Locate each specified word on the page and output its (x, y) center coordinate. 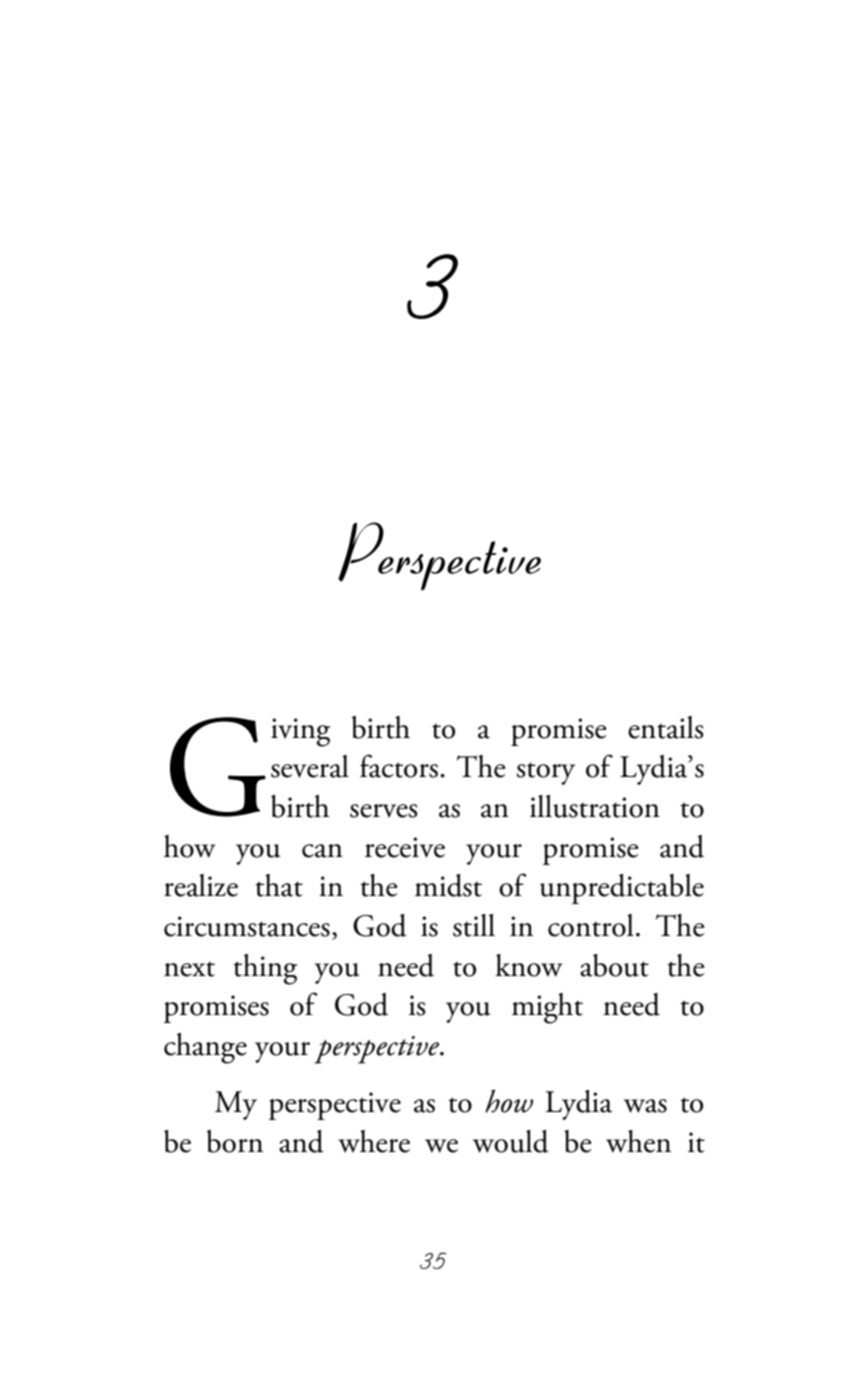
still (474, 925)
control (591, 925)
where (374, 1141)
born (235, 1141)
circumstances (247, 926)
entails (666, 727)
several (310, 766)
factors (399, 766)
